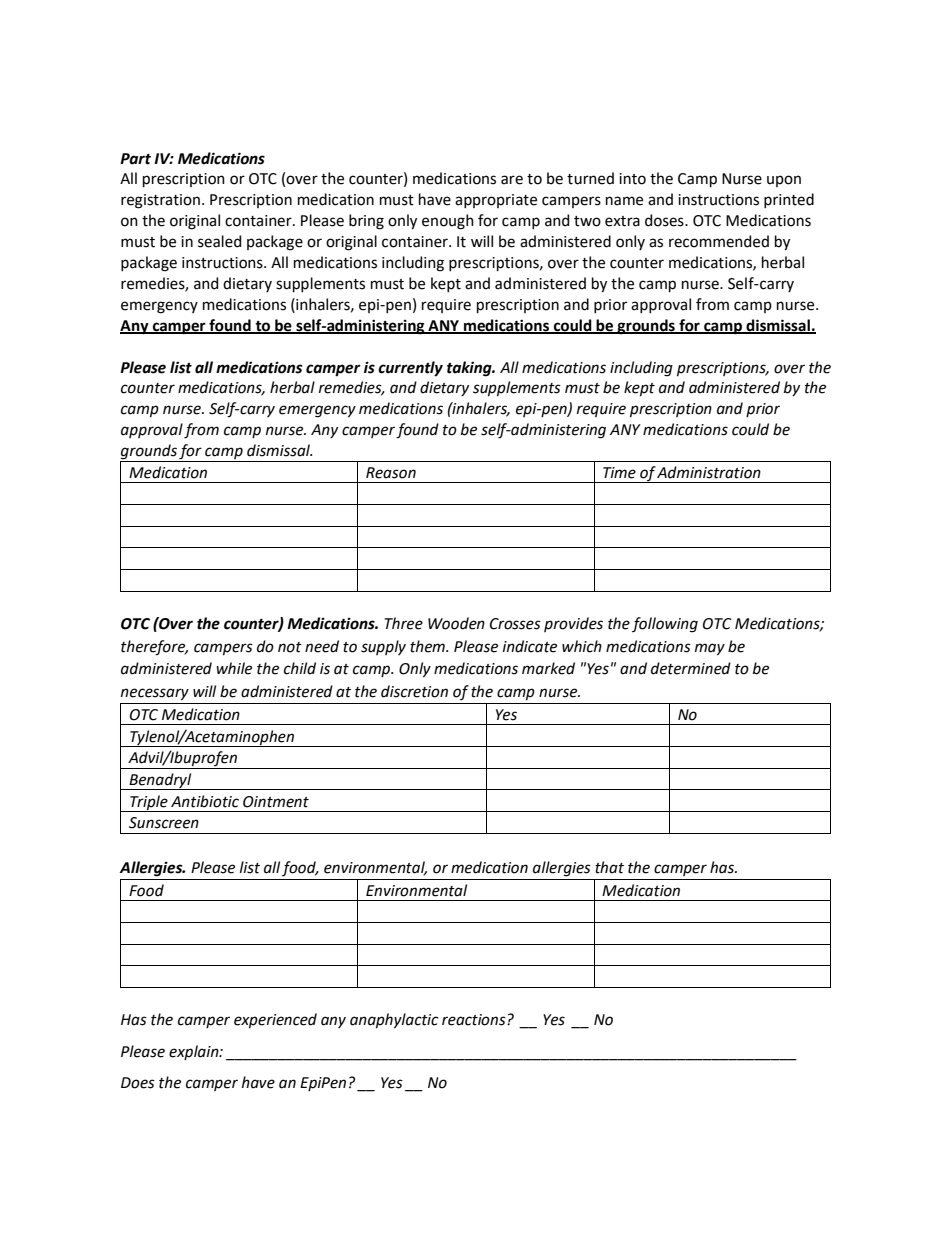 Image resolution: width=952 pixels, height=1233 pixels. Describe the element at coordinates (164, 823) in the screenshot. I see `Sunscreen` at that location.
